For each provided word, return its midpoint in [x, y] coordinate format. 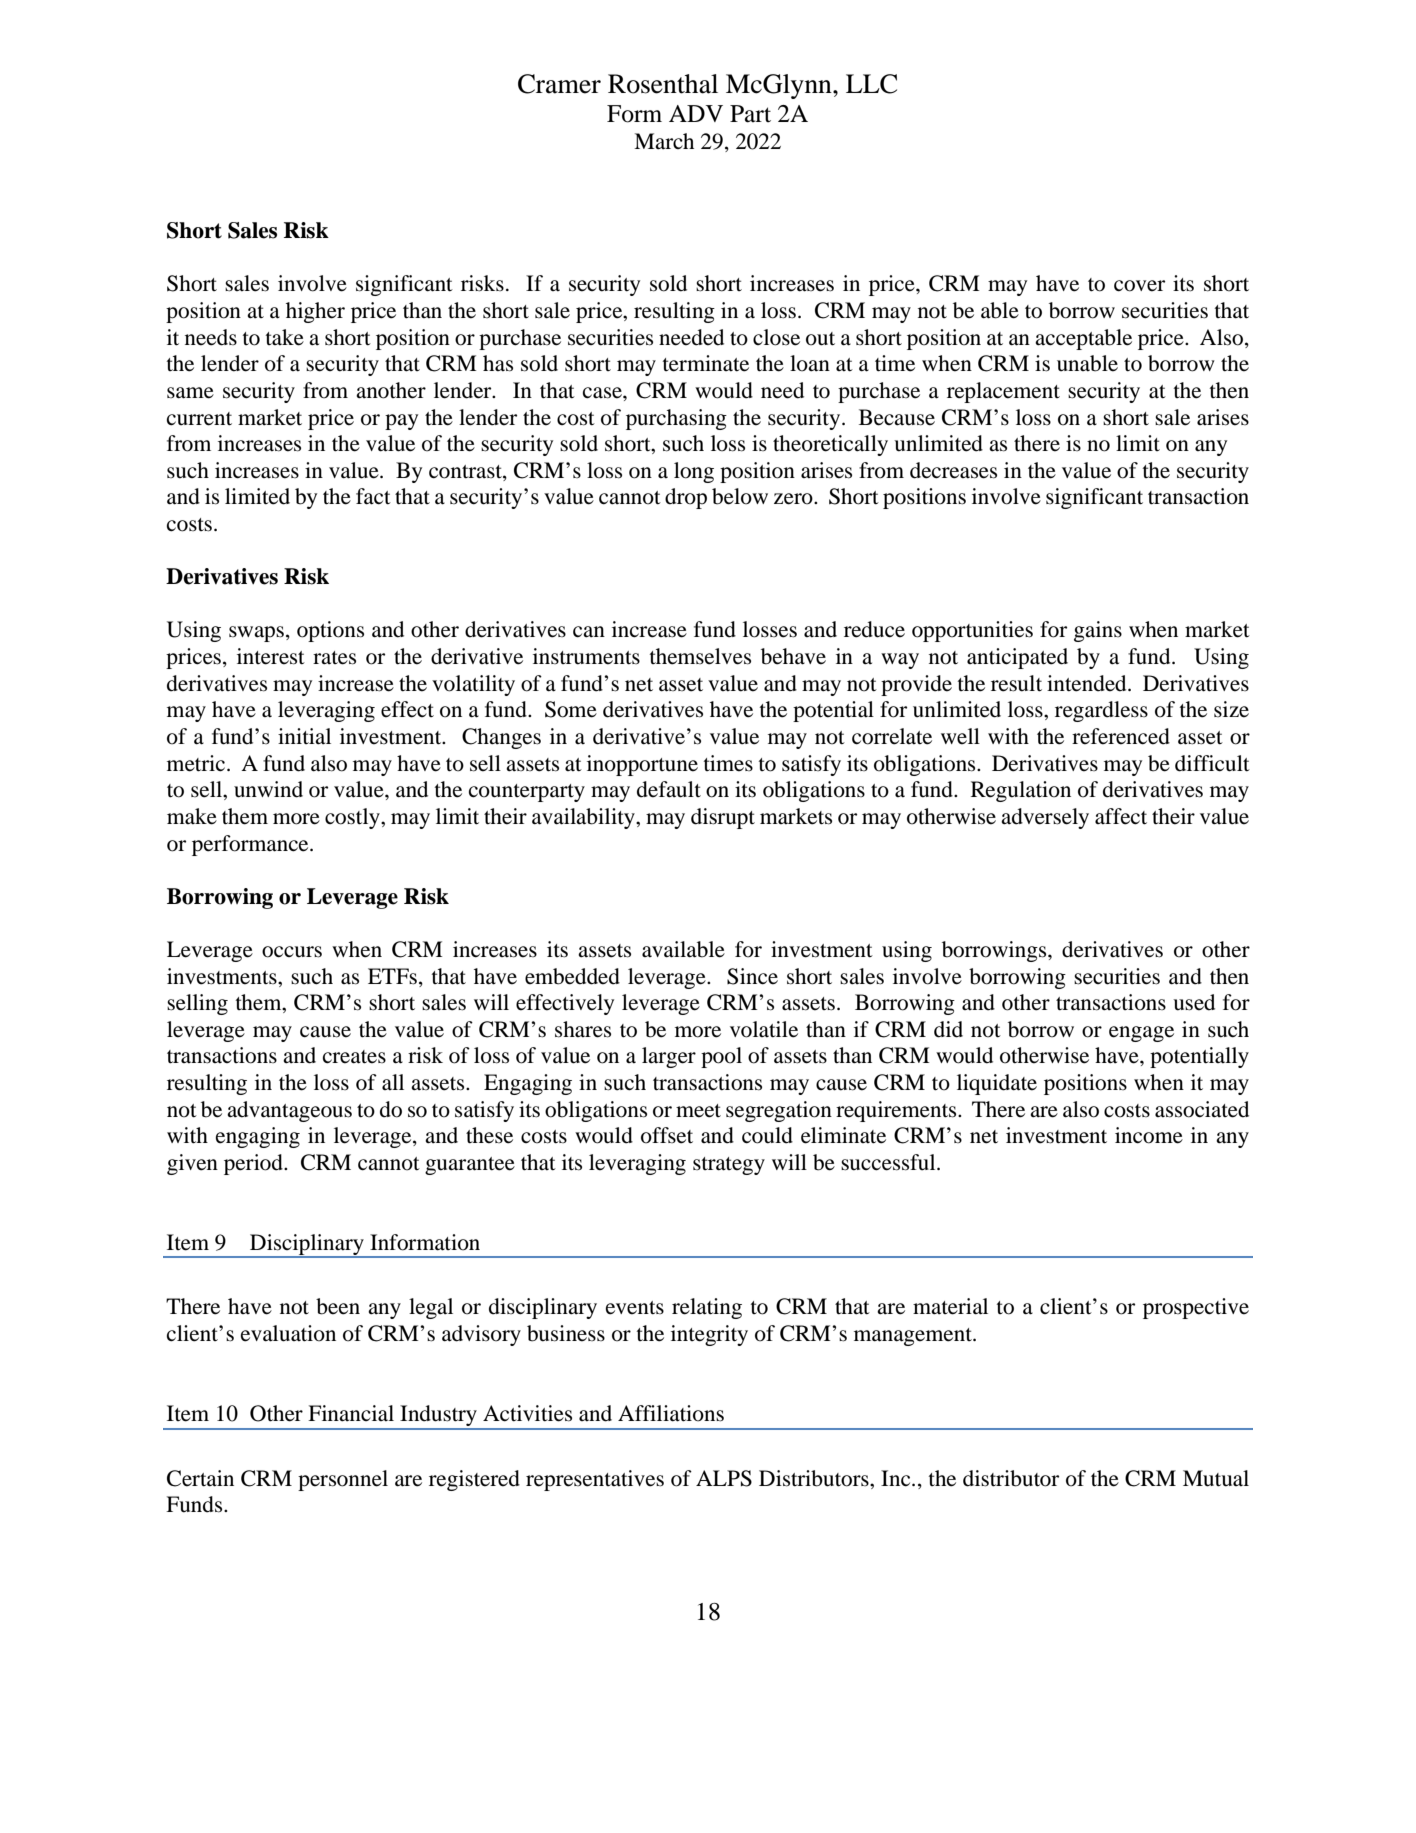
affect [1121, 816]
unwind [268, 789]
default [669, 789]
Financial [351, 1413]
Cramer [559, 84]
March [664, 141]
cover [1139, 286]
